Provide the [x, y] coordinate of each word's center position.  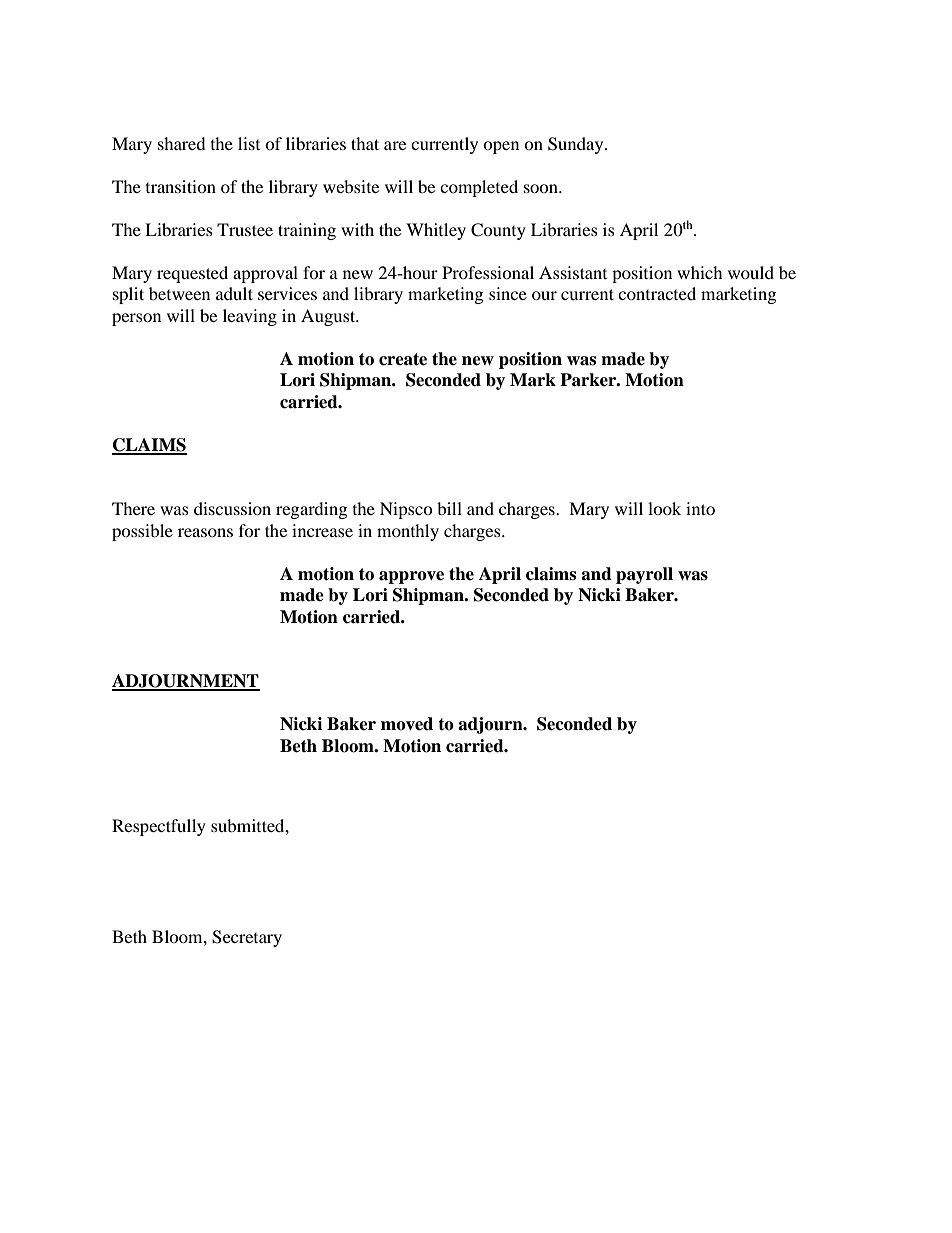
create [403, 359]
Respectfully [159, 827]
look [664, 508]
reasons [205, 532]
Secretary [247, 938]
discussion [232, 508]
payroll [644, 575]
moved [407, 724]
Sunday [577, 145]
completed [479, 188]
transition [181, 186]
